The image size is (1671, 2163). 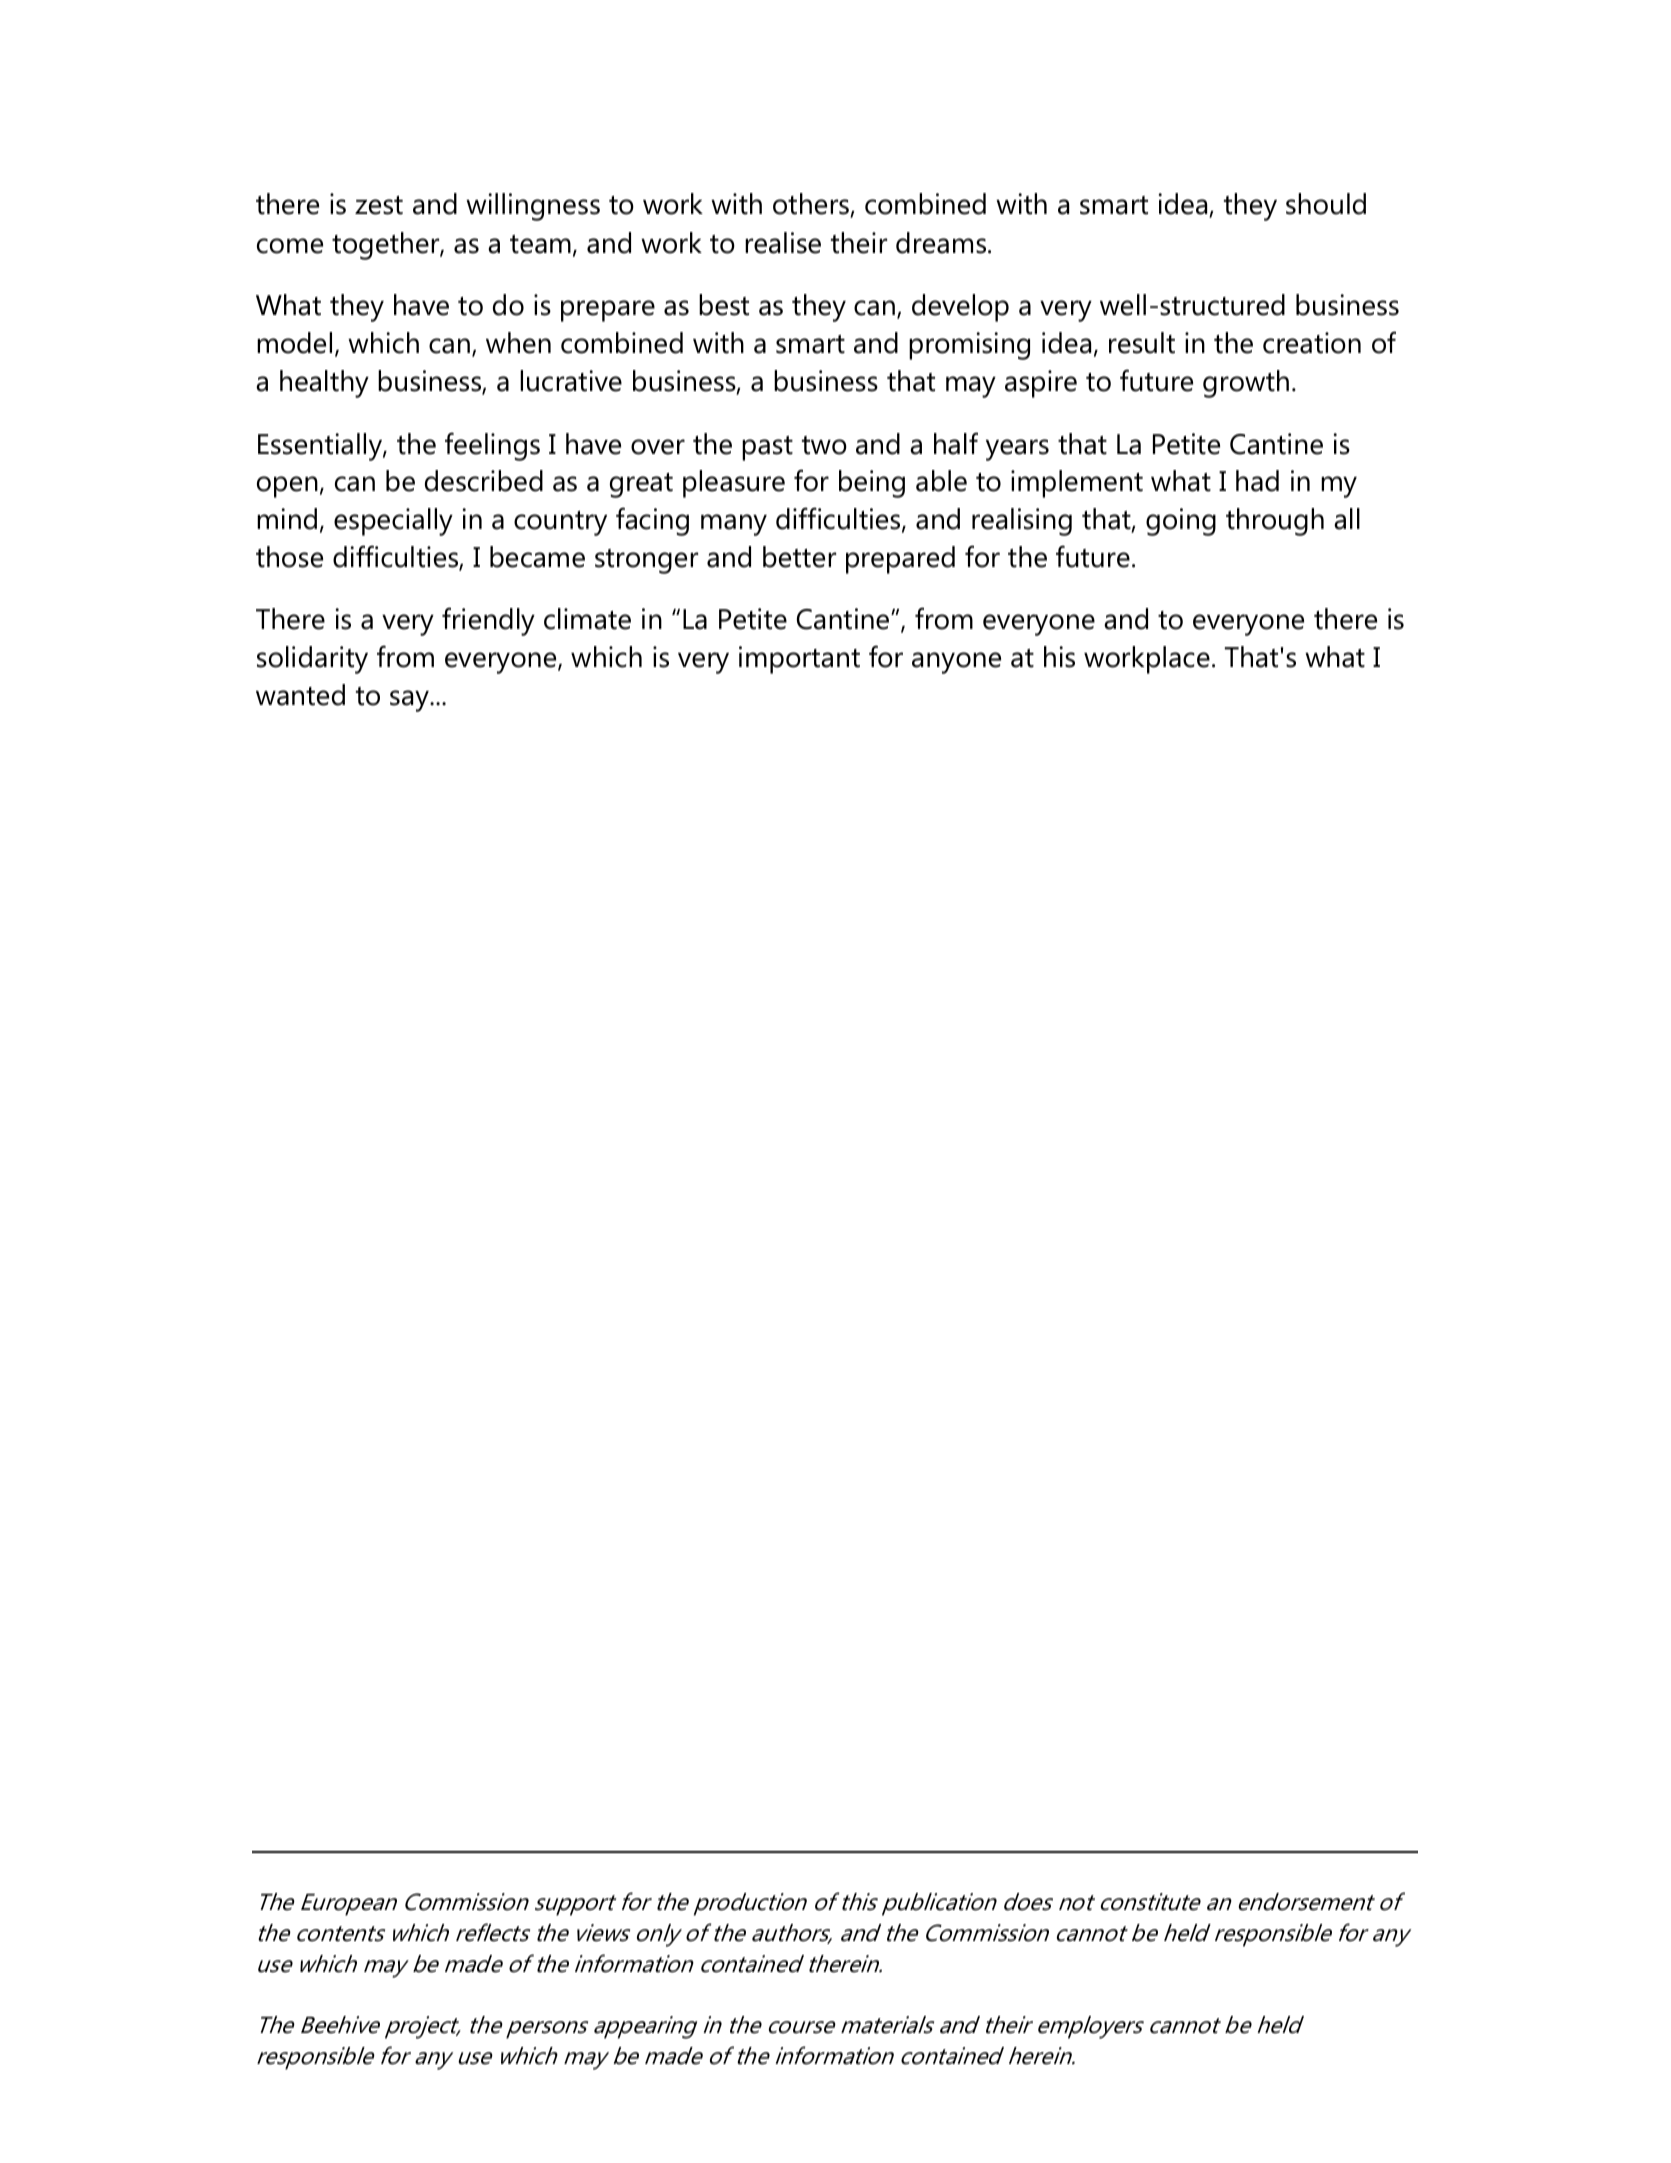 What do you see at coordinates (393, 522) in the document?
I see `especially` at bounding box center [393, 522].
